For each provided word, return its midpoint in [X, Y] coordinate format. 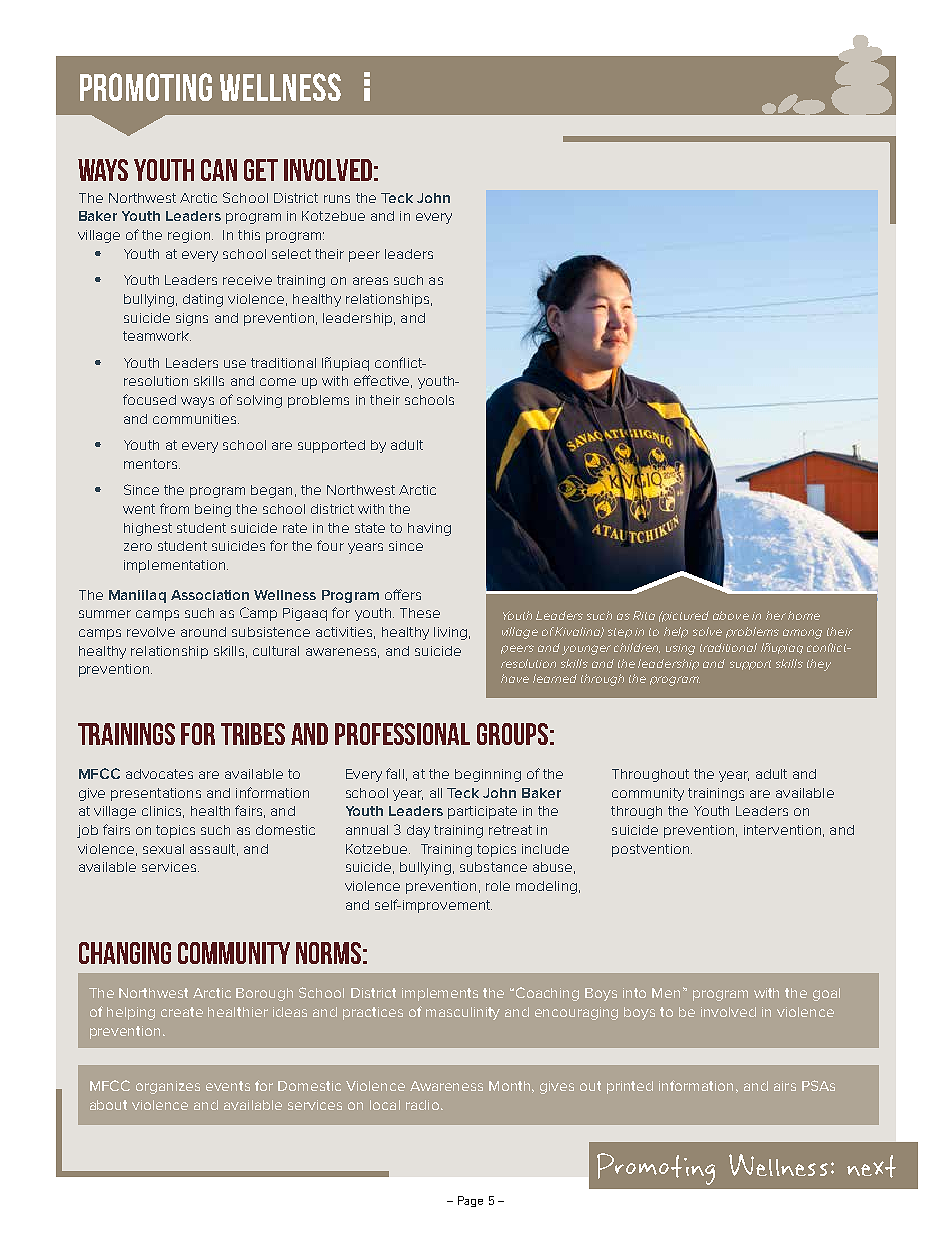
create [182, 1012]
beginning [488, 775]
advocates [159, 774]
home [804, 615]
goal [826, 994]
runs [337, 199]
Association [210, 595]
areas [370, 281]
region [189, 236]
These [420, 613]
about [108, 1105]
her [776, 615]
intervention [782, 830]
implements [440, 994]
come [278, 382]
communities [196, 419]
